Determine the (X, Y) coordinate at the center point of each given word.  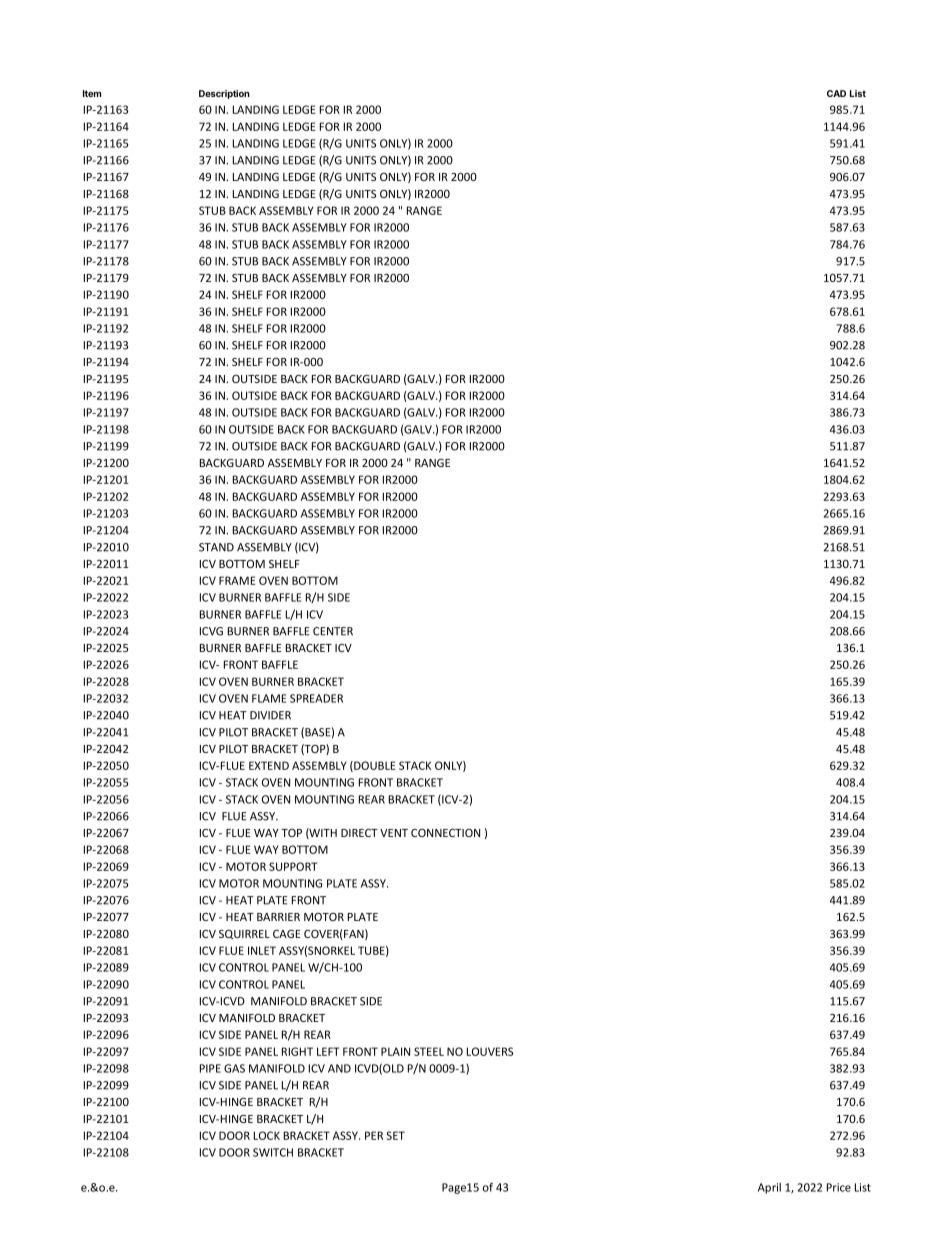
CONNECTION (445, 833)
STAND (216, 547)
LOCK (267, 1135)
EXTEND (269, 765)
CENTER (333, 631)
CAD (836, 93)
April (769, 1188)
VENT (394, 833)
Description (224, 94)
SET (395, 1135)
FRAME (237, 580)
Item (92, 93)
